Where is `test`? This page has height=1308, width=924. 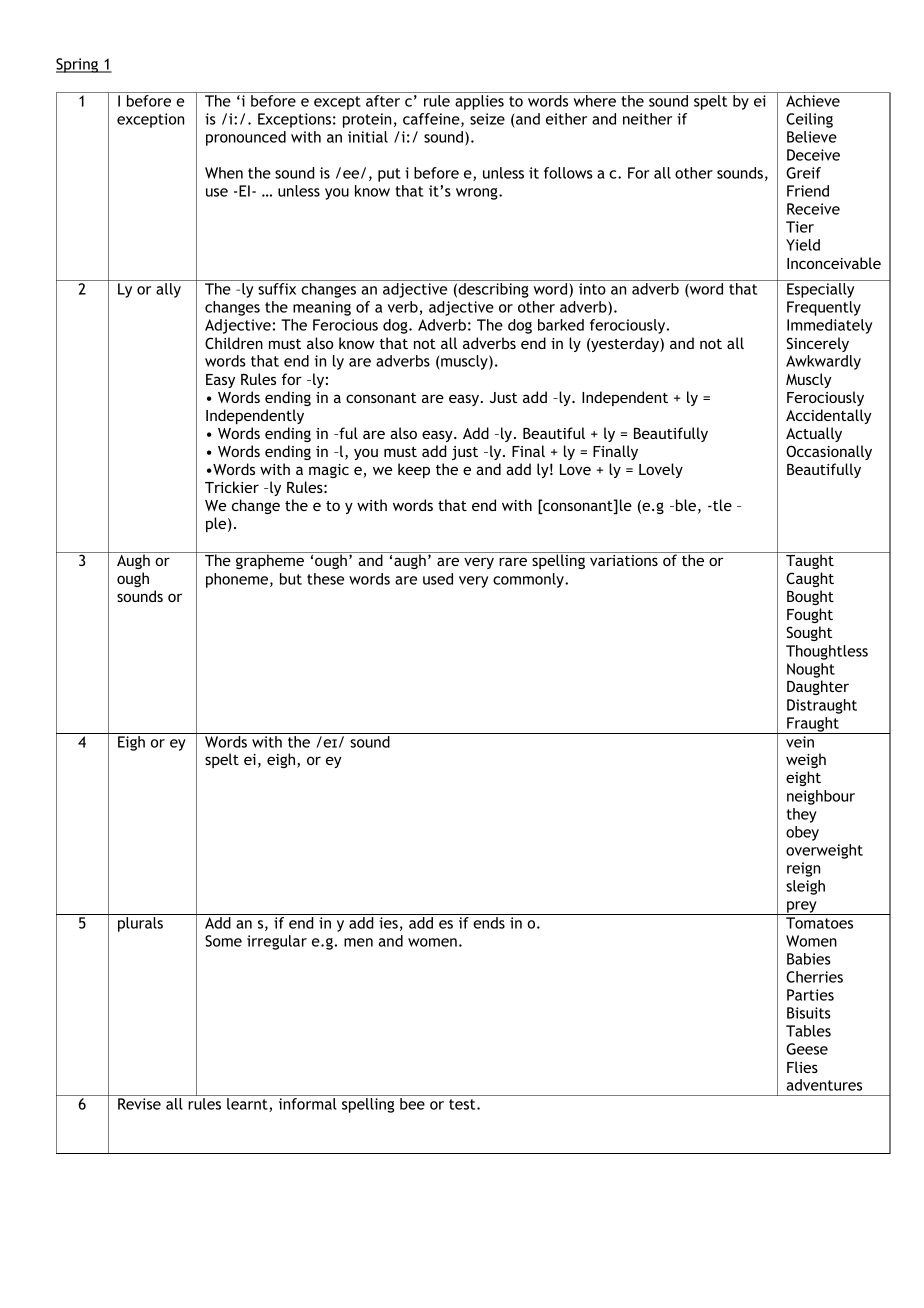
test is located at coordinates (463, 1104).
